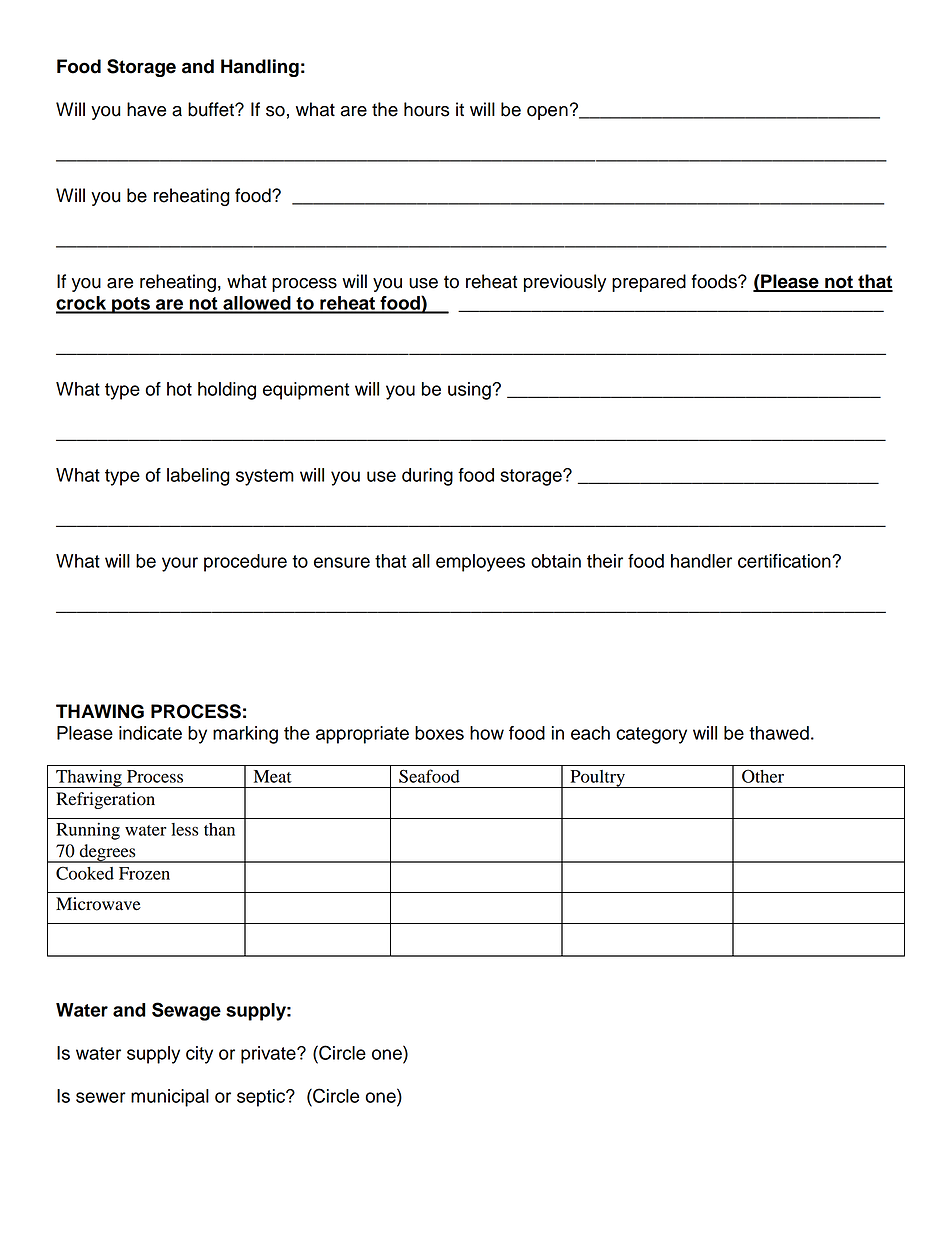  Describe the element at coordinates (701, 561) in the image. I see `handler` at that location.
